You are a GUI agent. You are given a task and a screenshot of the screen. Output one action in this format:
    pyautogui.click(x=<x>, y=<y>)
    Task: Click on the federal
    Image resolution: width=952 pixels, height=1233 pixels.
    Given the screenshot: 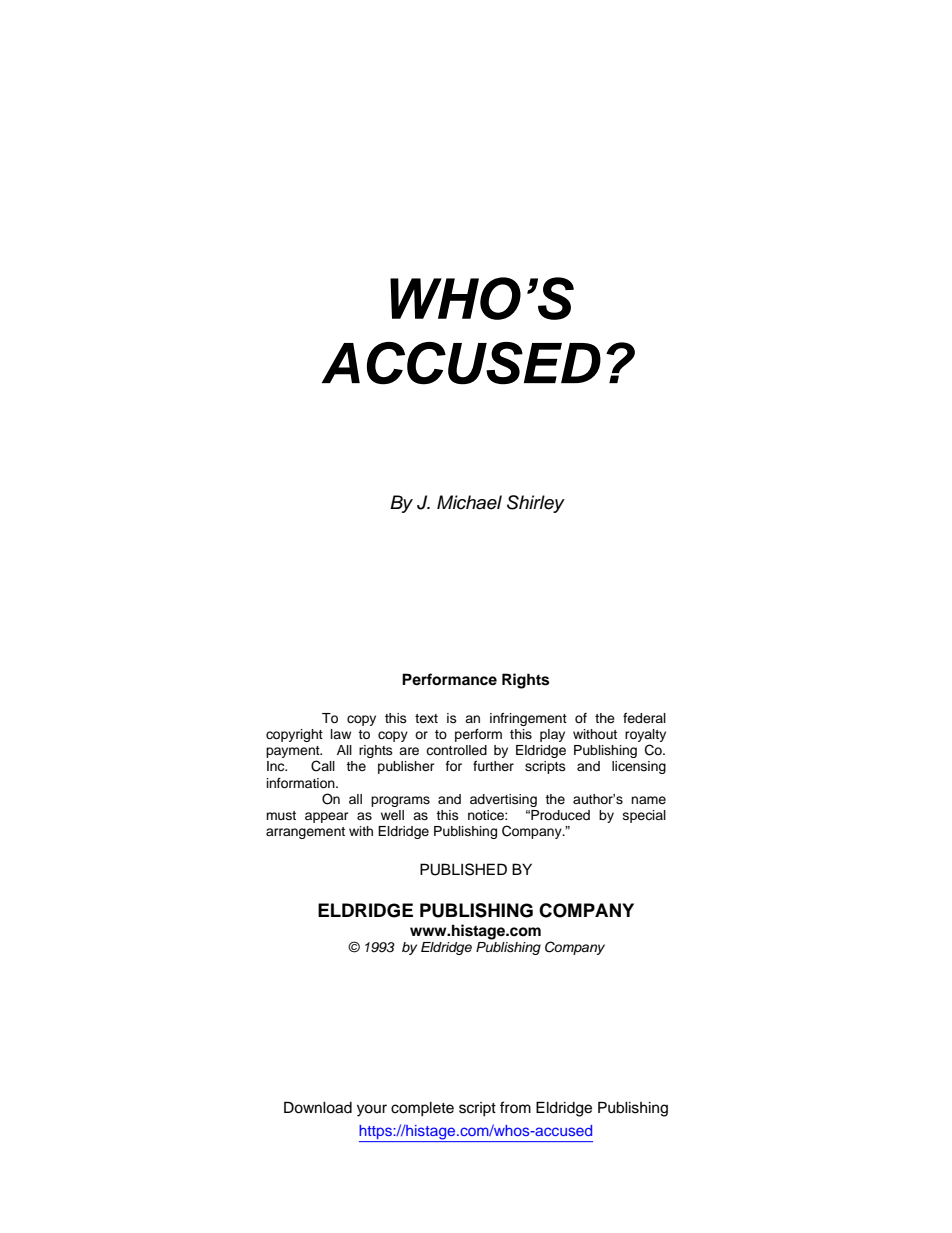 What is the action you would take?
    pyautogui.click(x=644, y=718)
